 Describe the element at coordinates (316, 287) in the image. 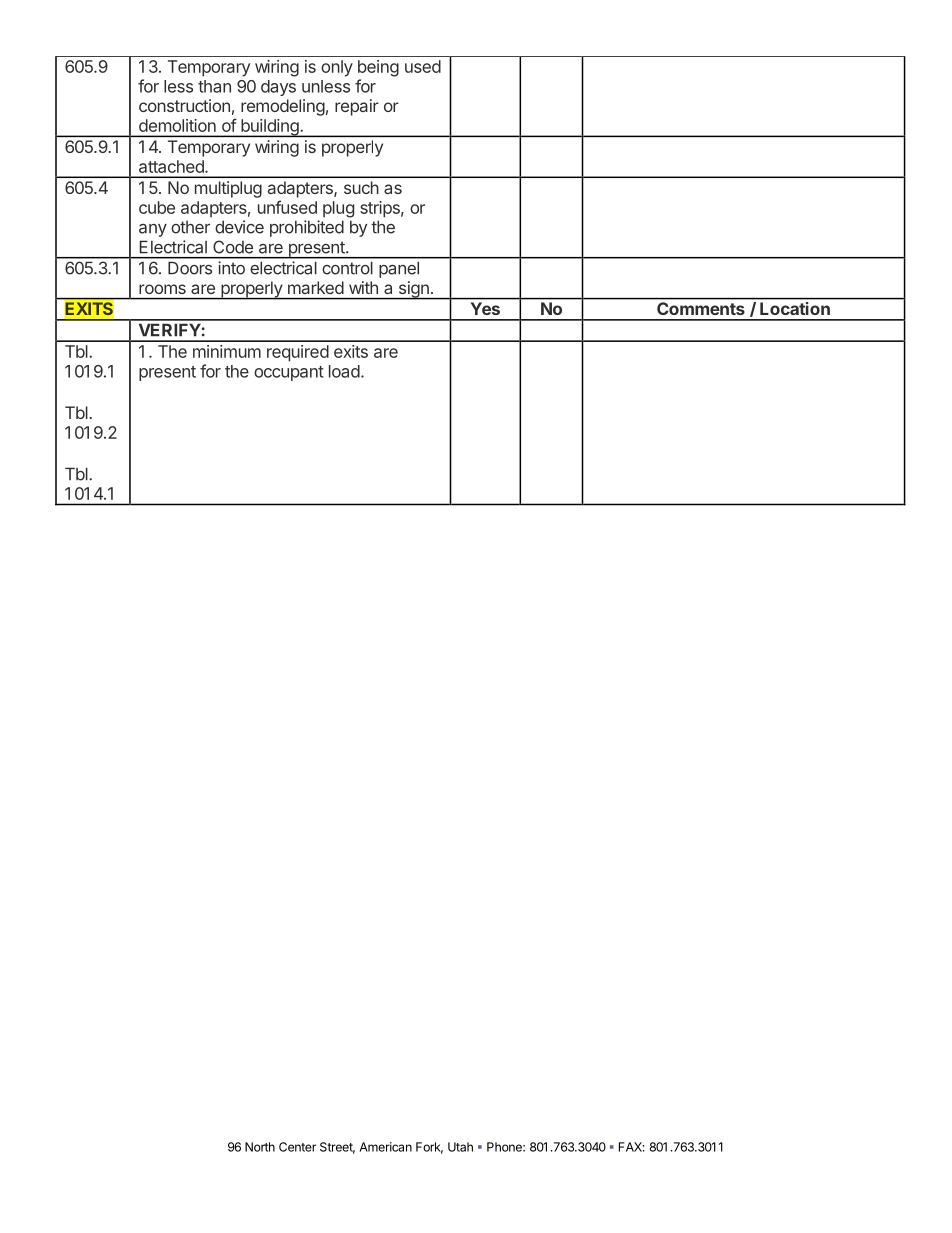

I see `marked` at that location.
